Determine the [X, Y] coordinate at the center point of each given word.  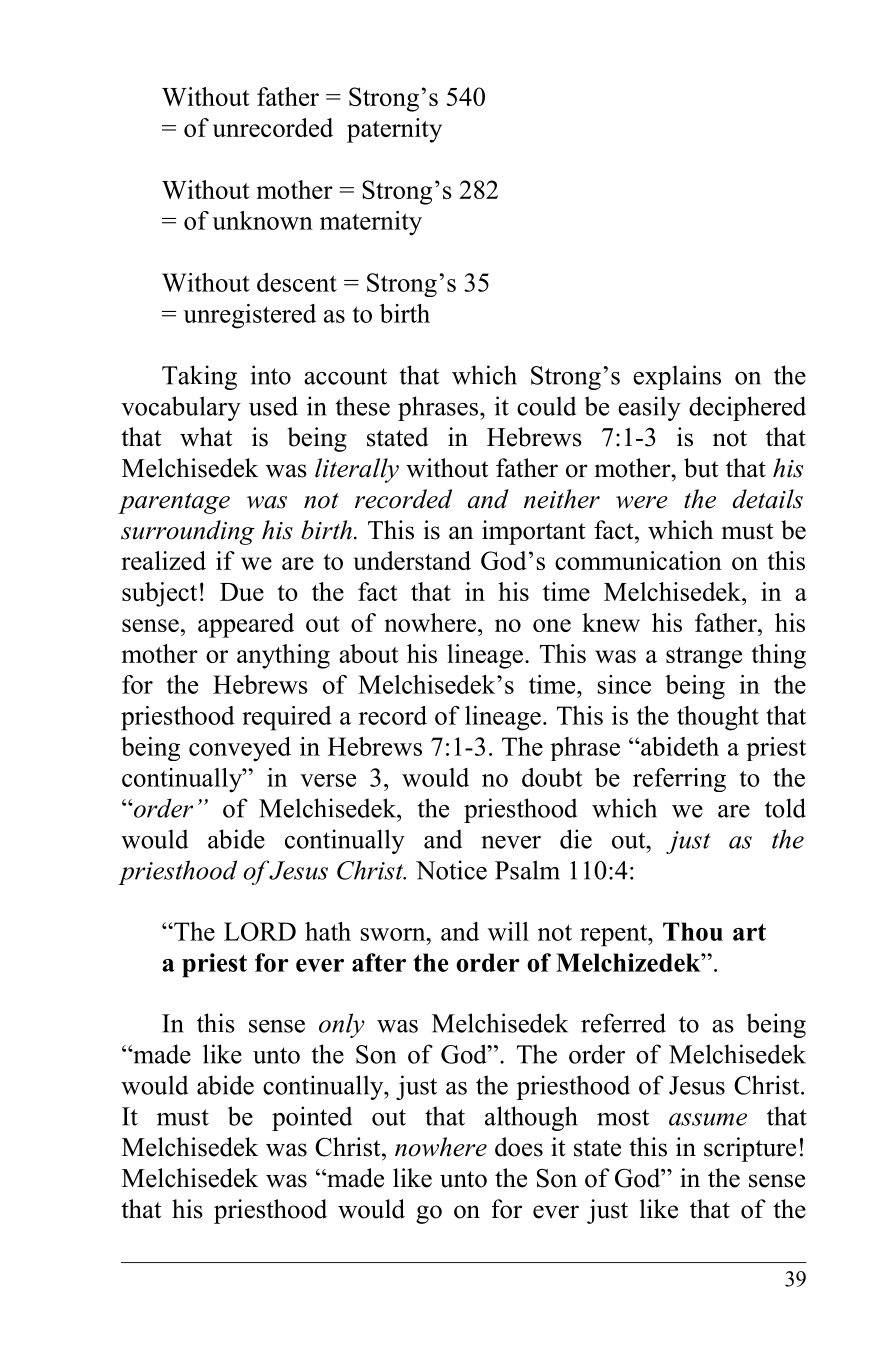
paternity [394, 130]
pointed [312, 1118]
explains [677, 377]
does [519, 1147]
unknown [262, 220]
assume [708, 1119]
